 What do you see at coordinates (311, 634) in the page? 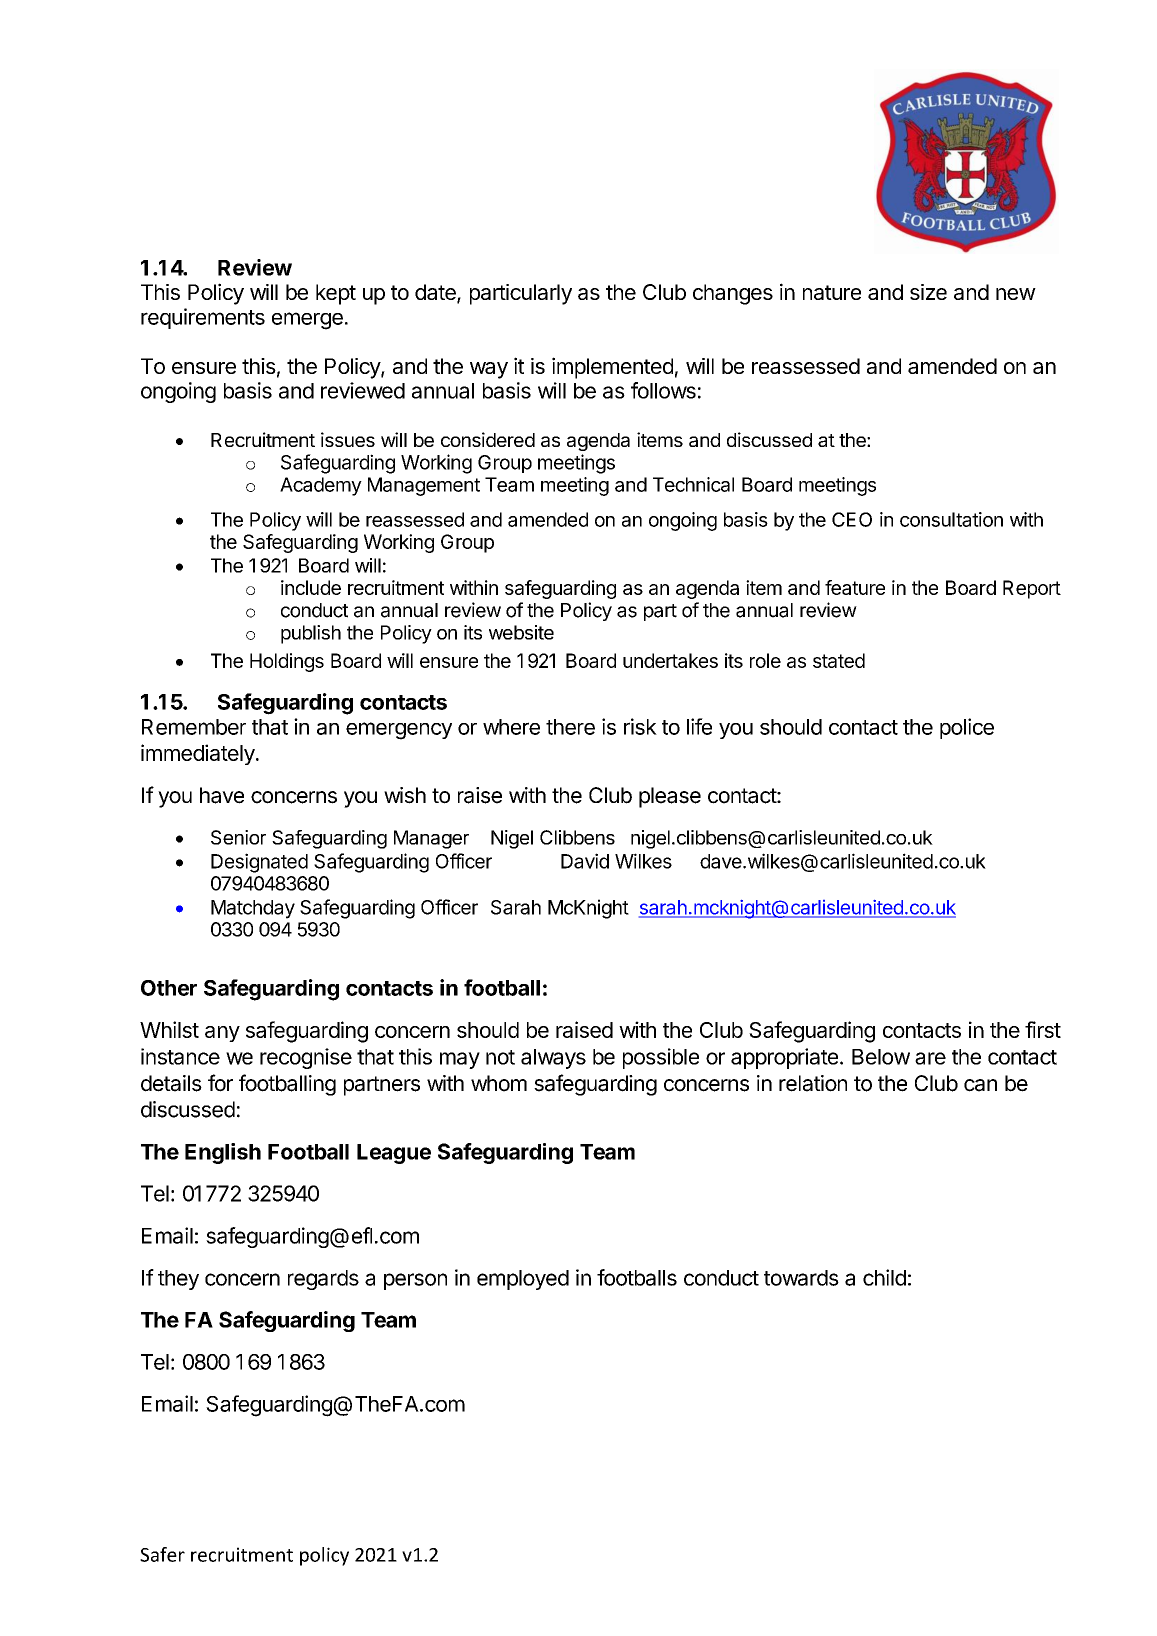
I see `publish` at bounding box center [311, 634].
